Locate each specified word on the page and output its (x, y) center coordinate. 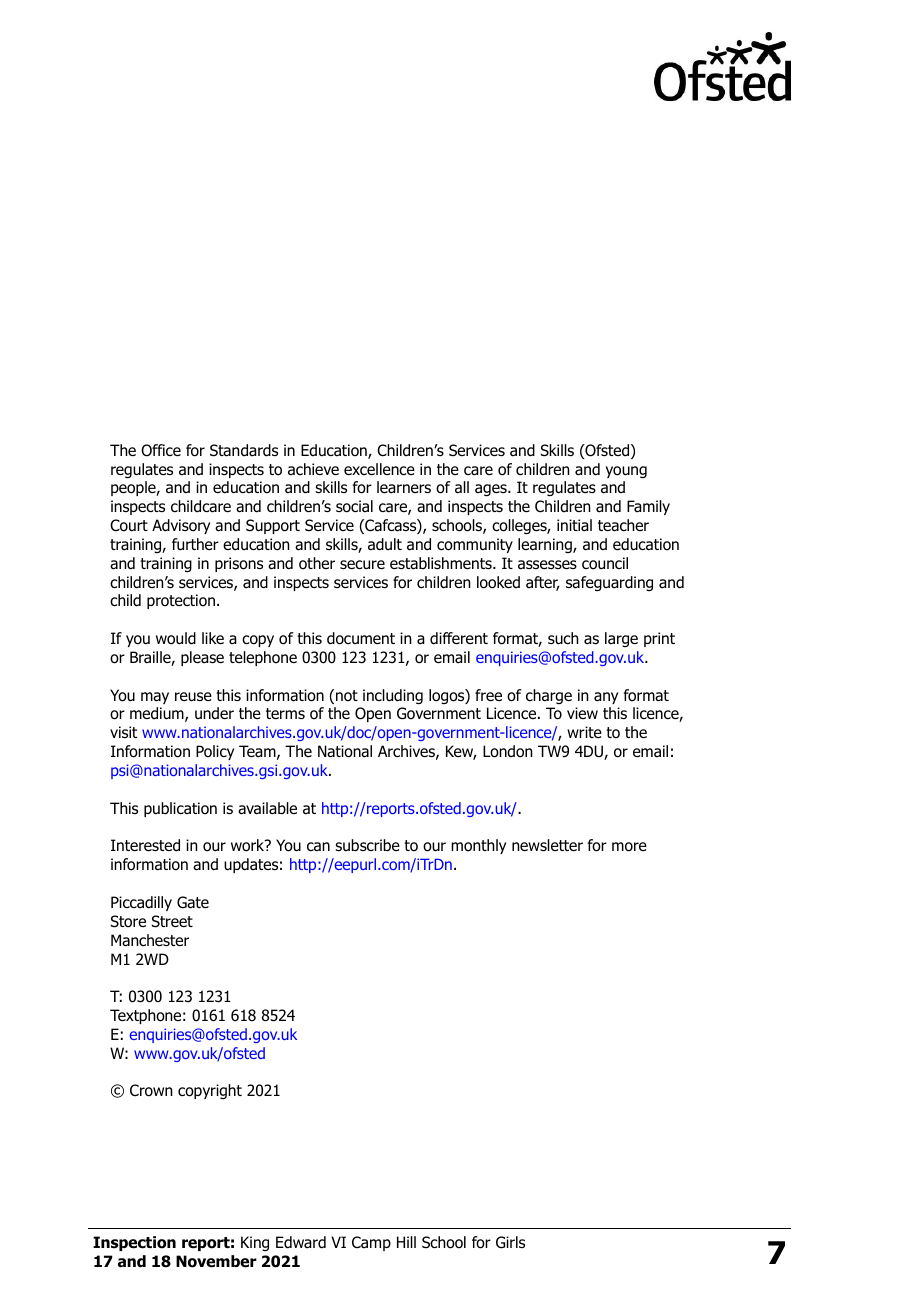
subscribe (367, 845)
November (216, 1261)
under (214, 713)
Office (161, 450)
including (393, 697)
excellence (379, 469)
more (629, 847)
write (584, 732)
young (626, 472)
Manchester (150, 940)
